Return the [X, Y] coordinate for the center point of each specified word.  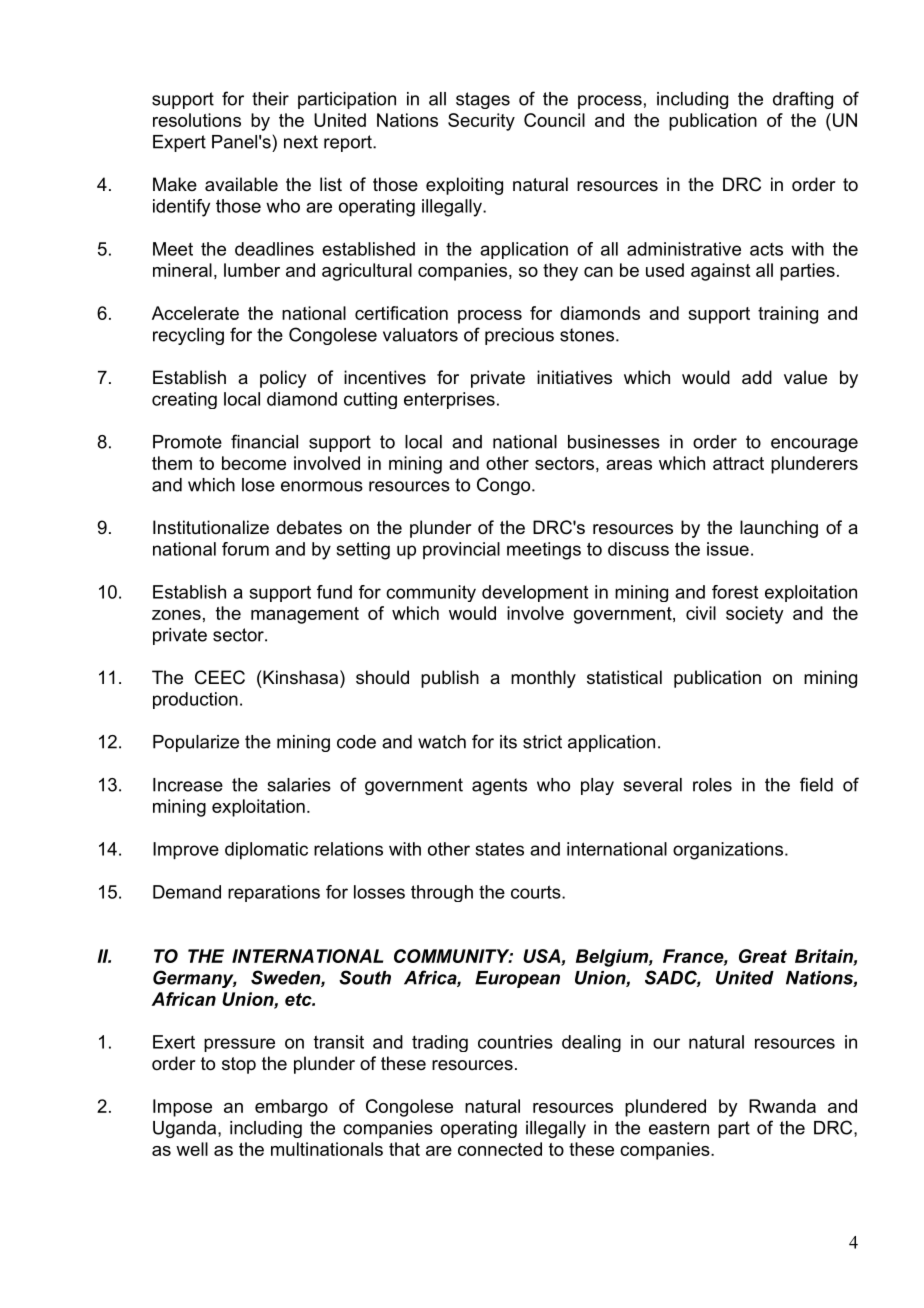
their [270, 99]
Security [481, 122]
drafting [803, 100]
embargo [291, 1108]
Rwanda [782, 1106]
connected [500, 1149]
